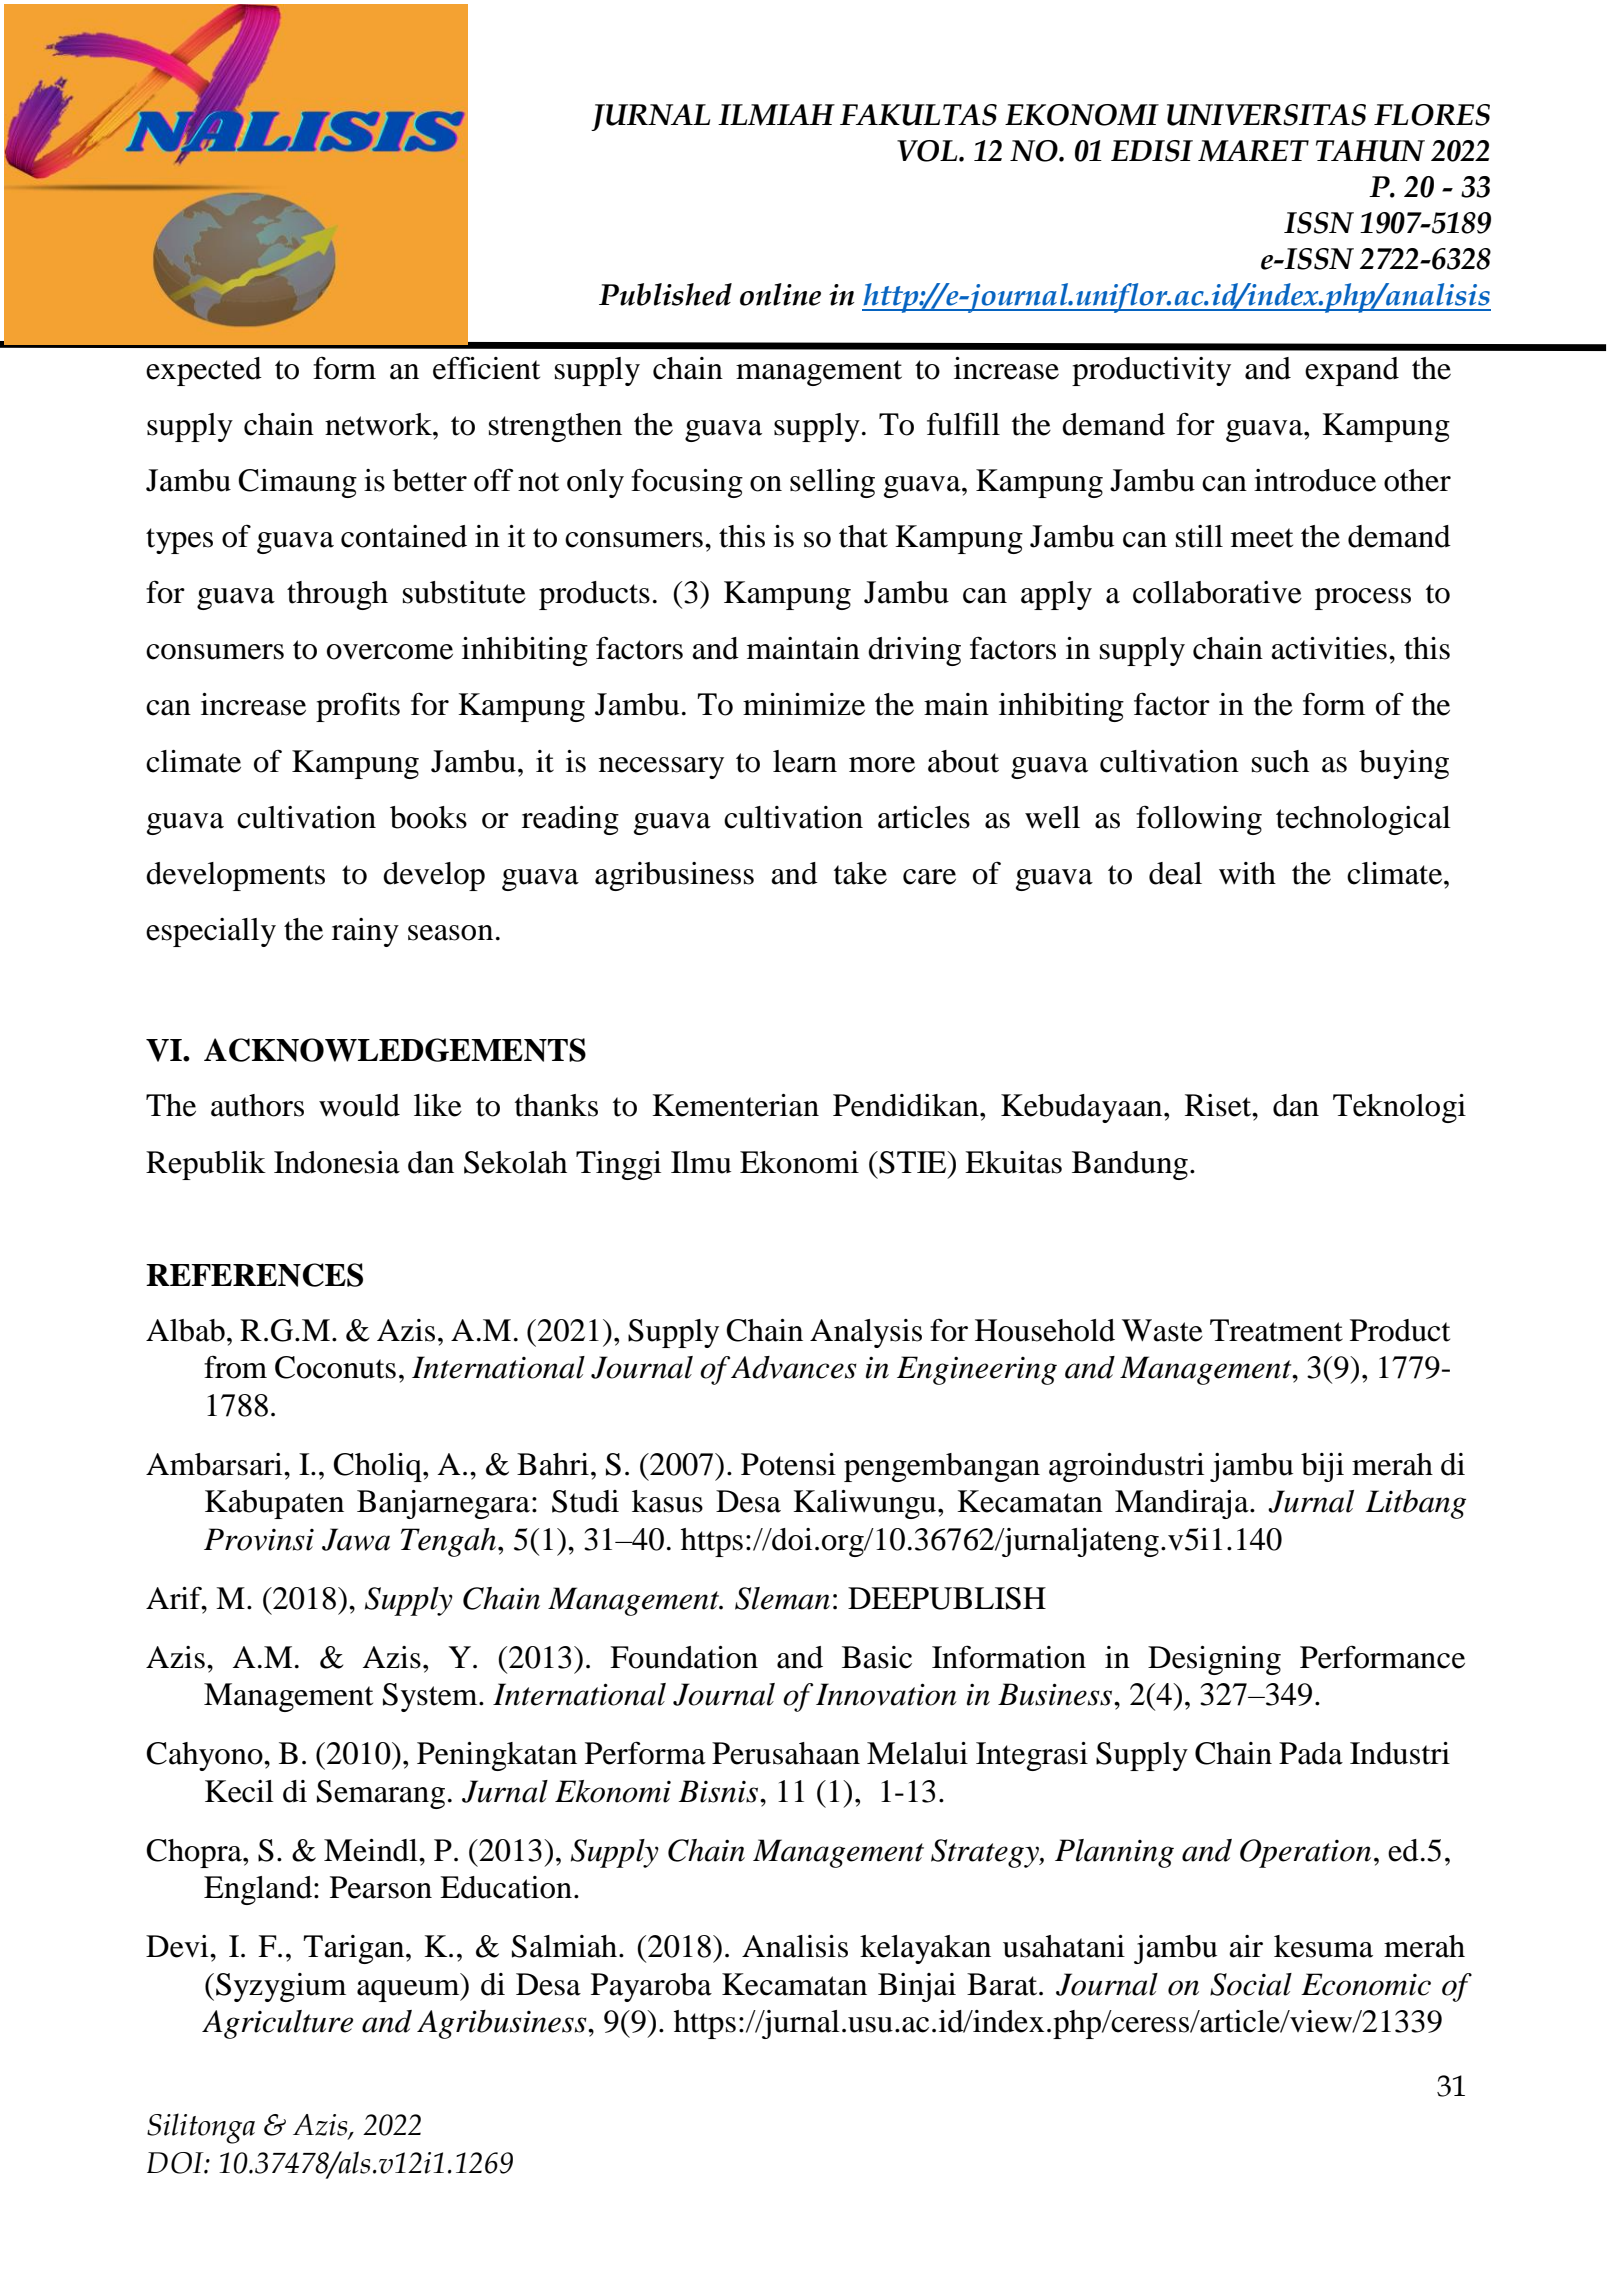 The height and width of the screenshot is (2282, 1613). What do you see at coordinates (1280, 761) in the screenshot?
I see `such` at bounding box center [1280, 761].
